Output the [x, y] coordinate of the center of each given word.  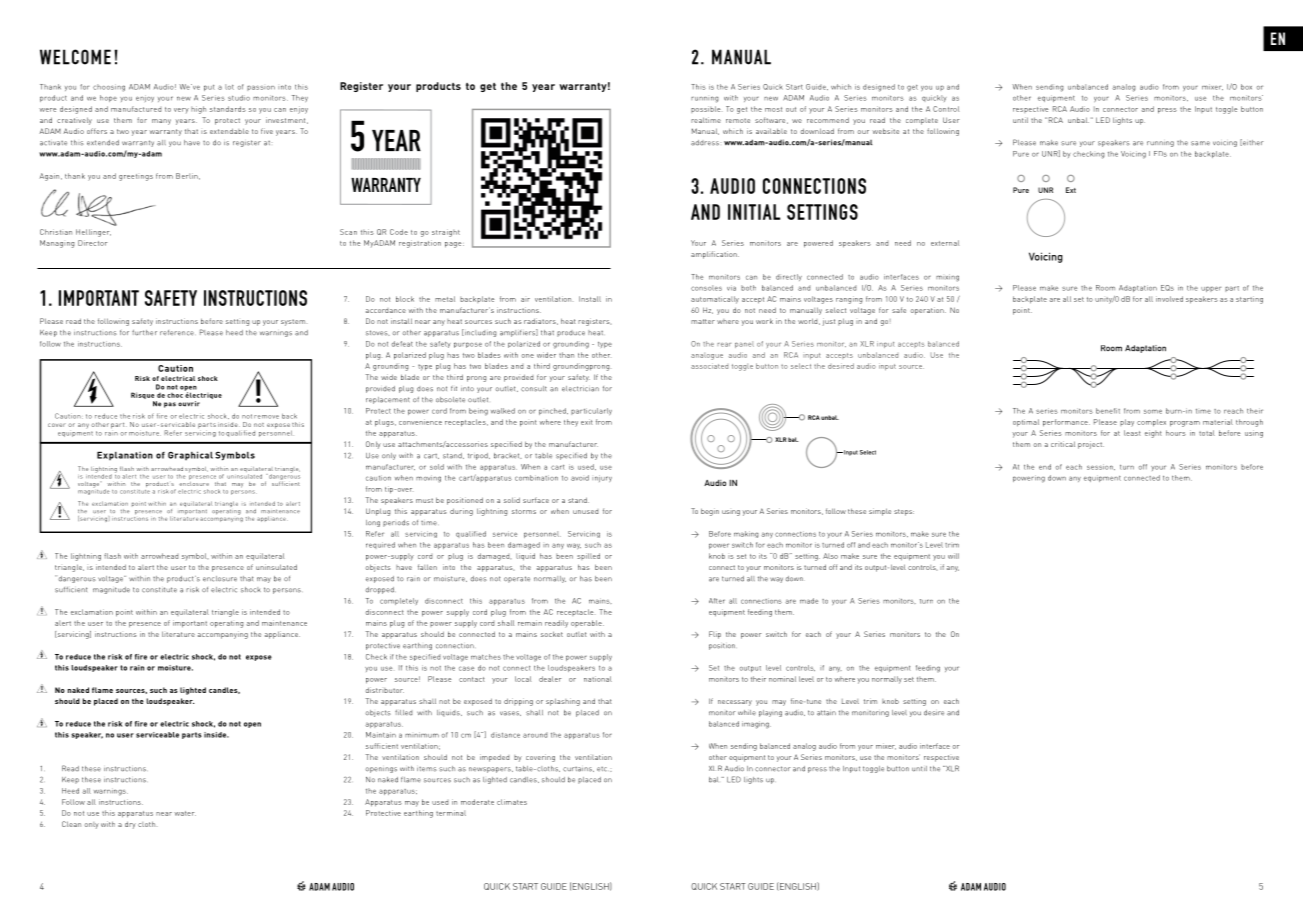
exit [587, 422]
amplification [715, 255]
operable [587, 623]
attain [826, 713]
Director [93, 243]
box [1246, 87]
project [1091, 445]
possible [705, 109]
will [953, 556]
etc [602, 769]
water [185, 813]
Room [1105, 288]
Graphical [190, 456]
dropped [380, 590]
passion [261, 88]
